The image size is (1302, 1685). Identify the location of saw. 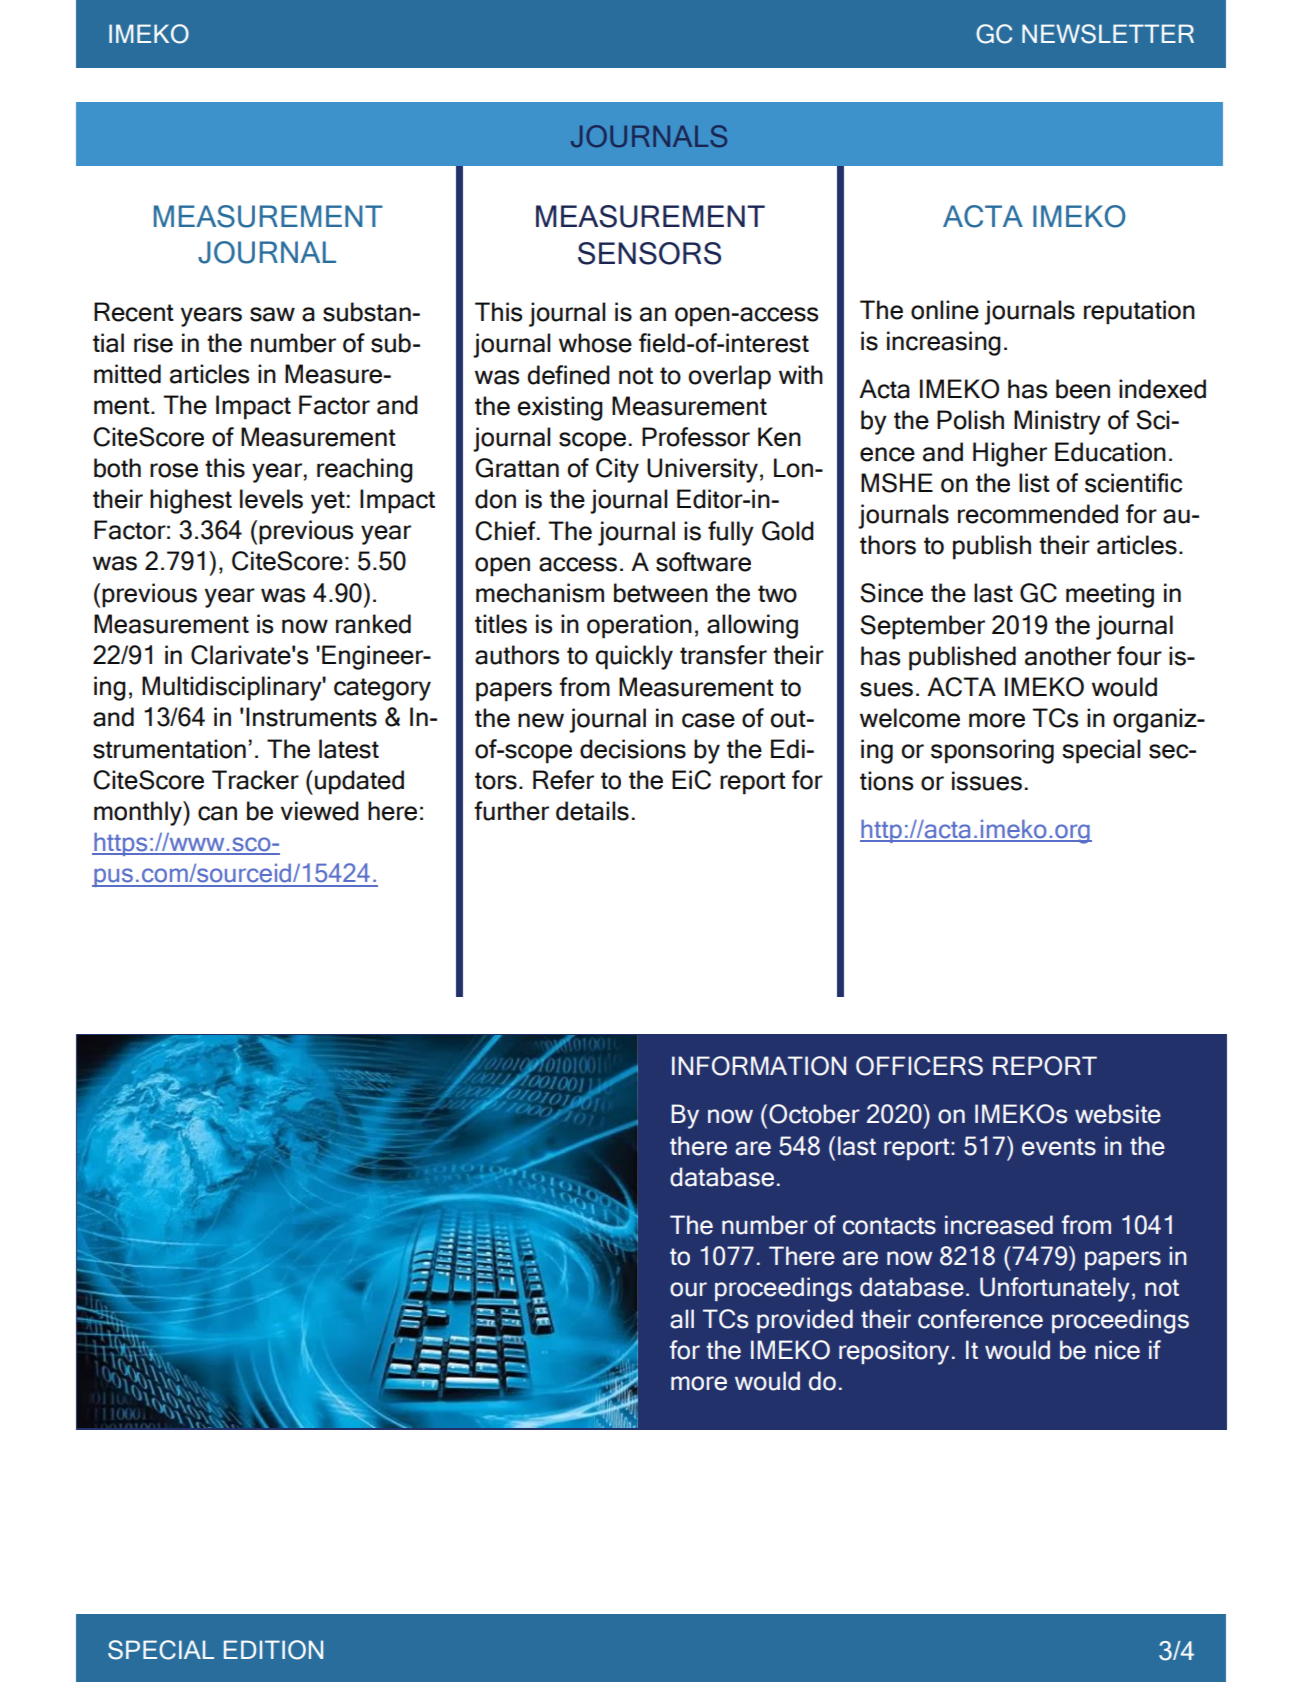
(272, 314).
